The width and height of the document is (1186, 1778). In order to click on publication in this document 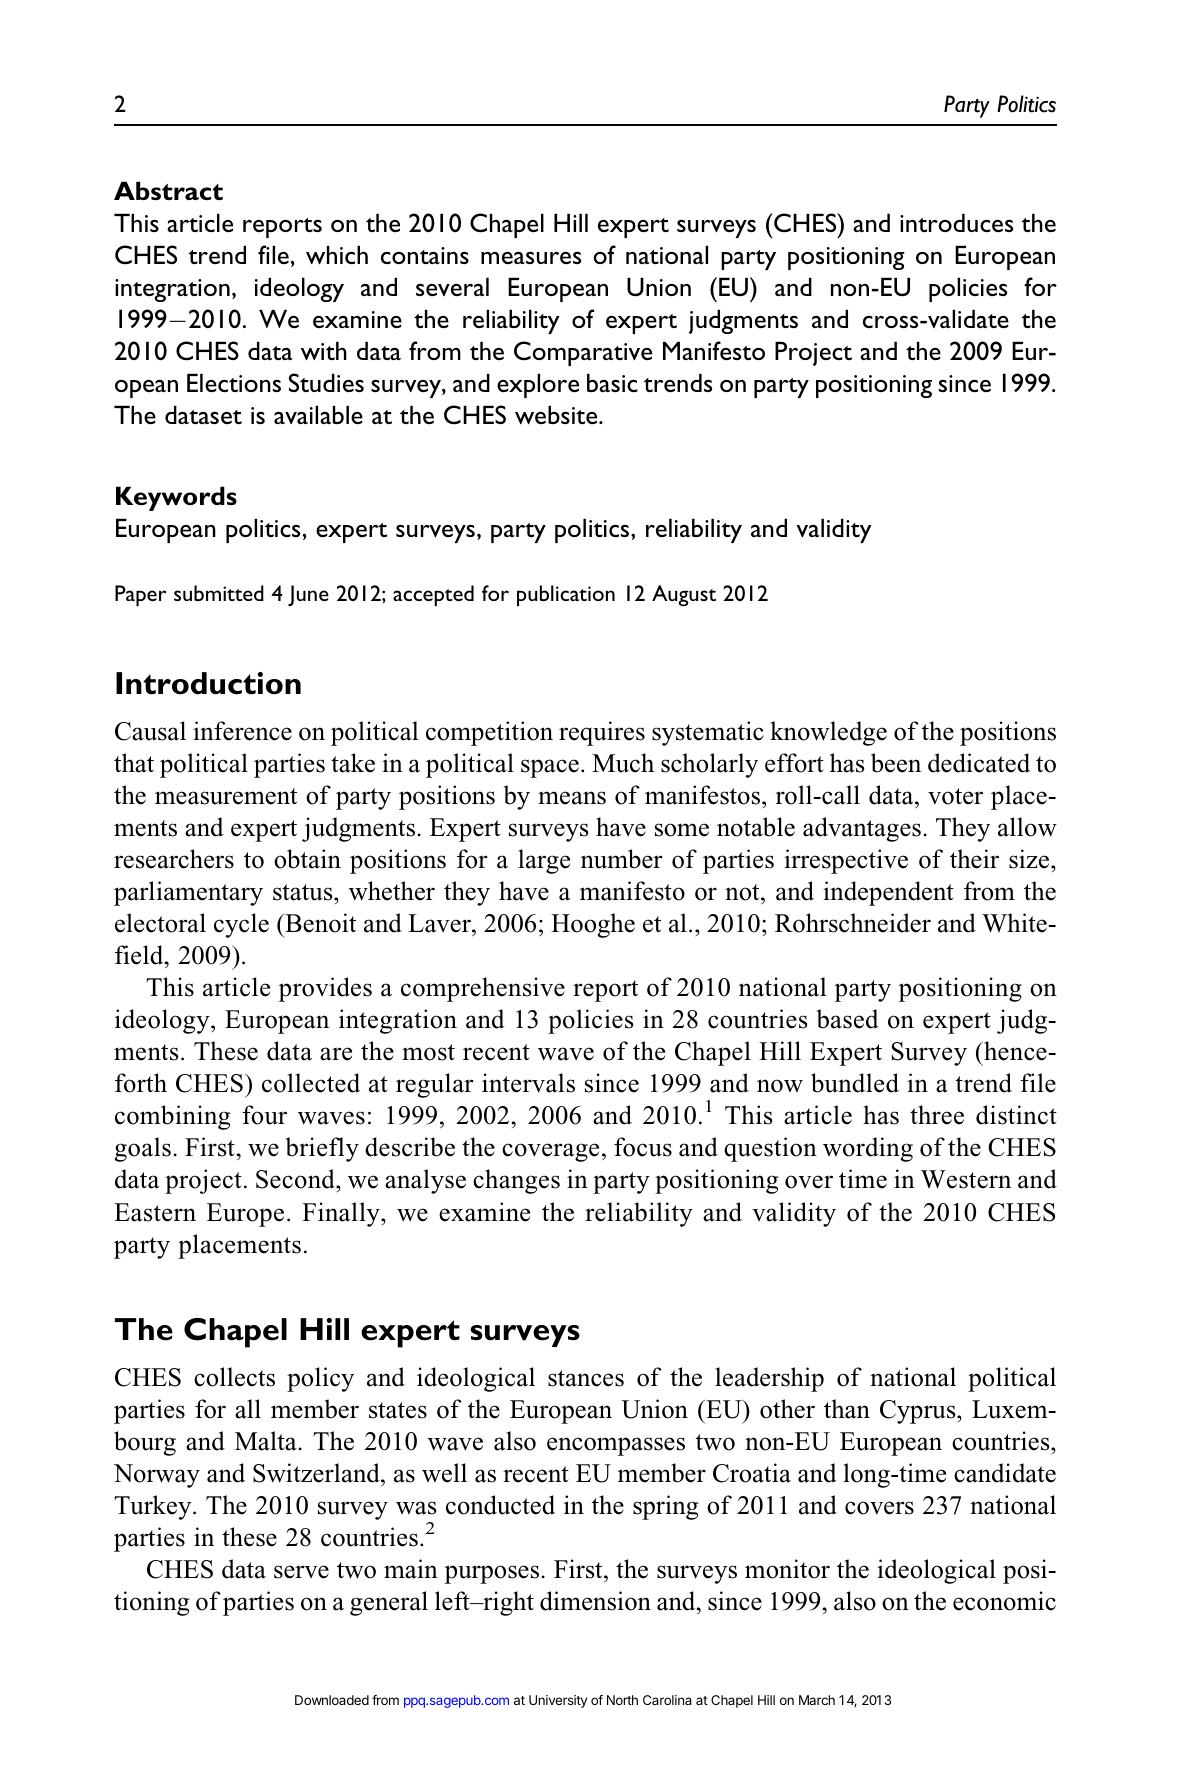, I will do `click(566, 596)`.
